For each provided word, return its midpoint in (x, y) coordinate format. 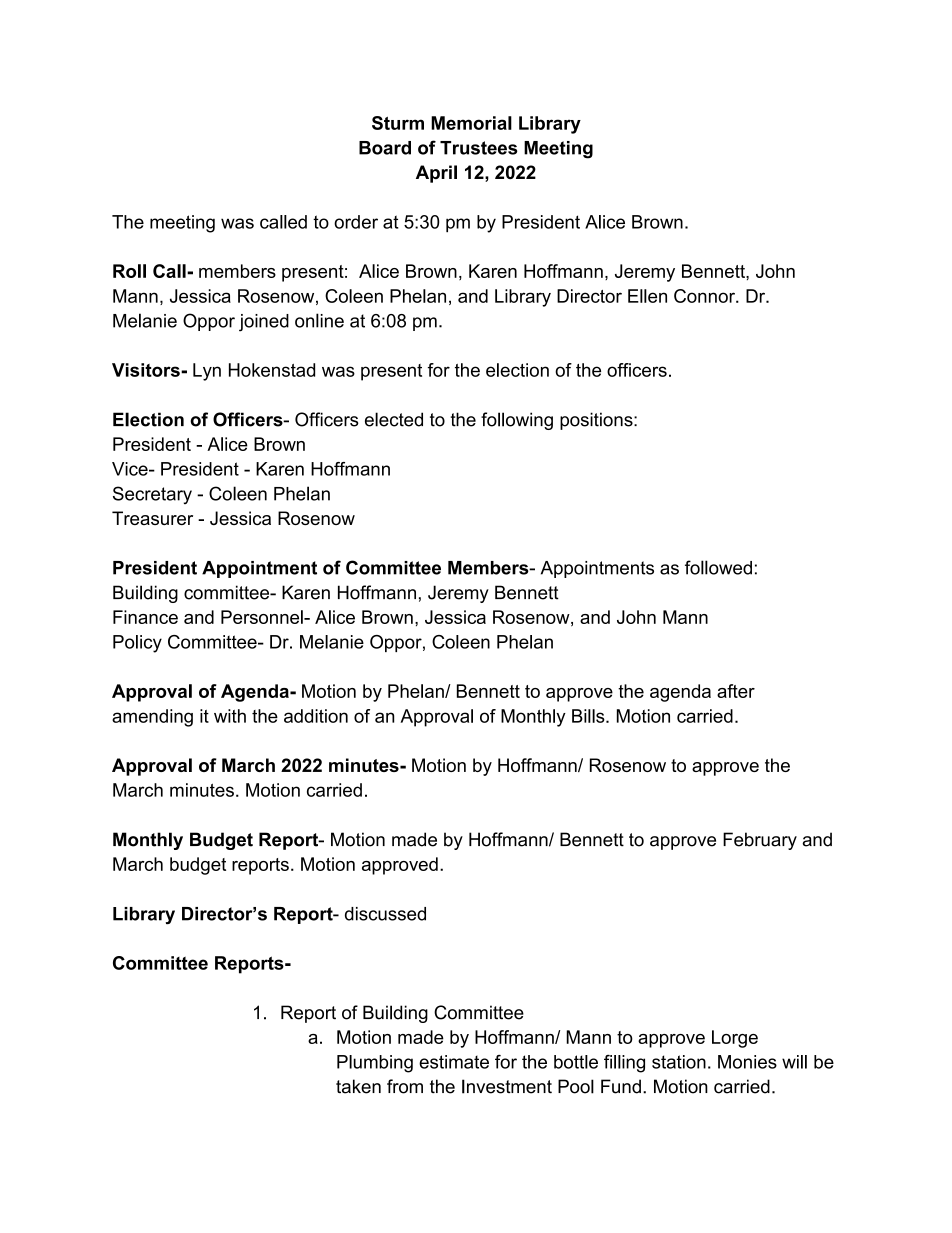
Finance (145, 617)
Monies (747, 1062)
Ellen (647, 296)
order (356, 222)
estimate (454, 1062)
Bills (589, 716)
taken (358, 1086)
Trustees (479, 148)
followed (718, 567)
